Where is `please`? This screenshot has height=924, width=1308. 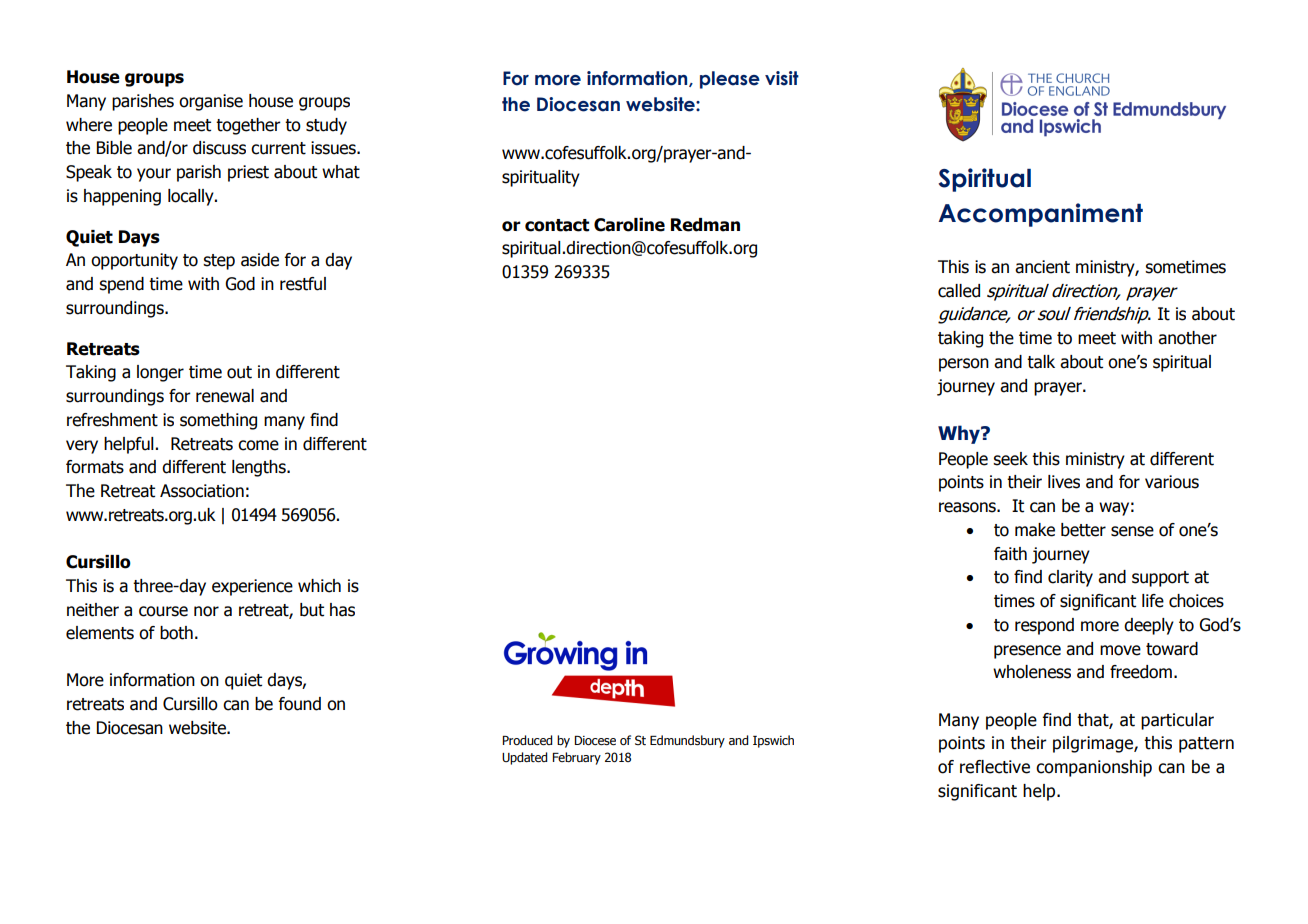
please is located at coordinates (730, 80).
